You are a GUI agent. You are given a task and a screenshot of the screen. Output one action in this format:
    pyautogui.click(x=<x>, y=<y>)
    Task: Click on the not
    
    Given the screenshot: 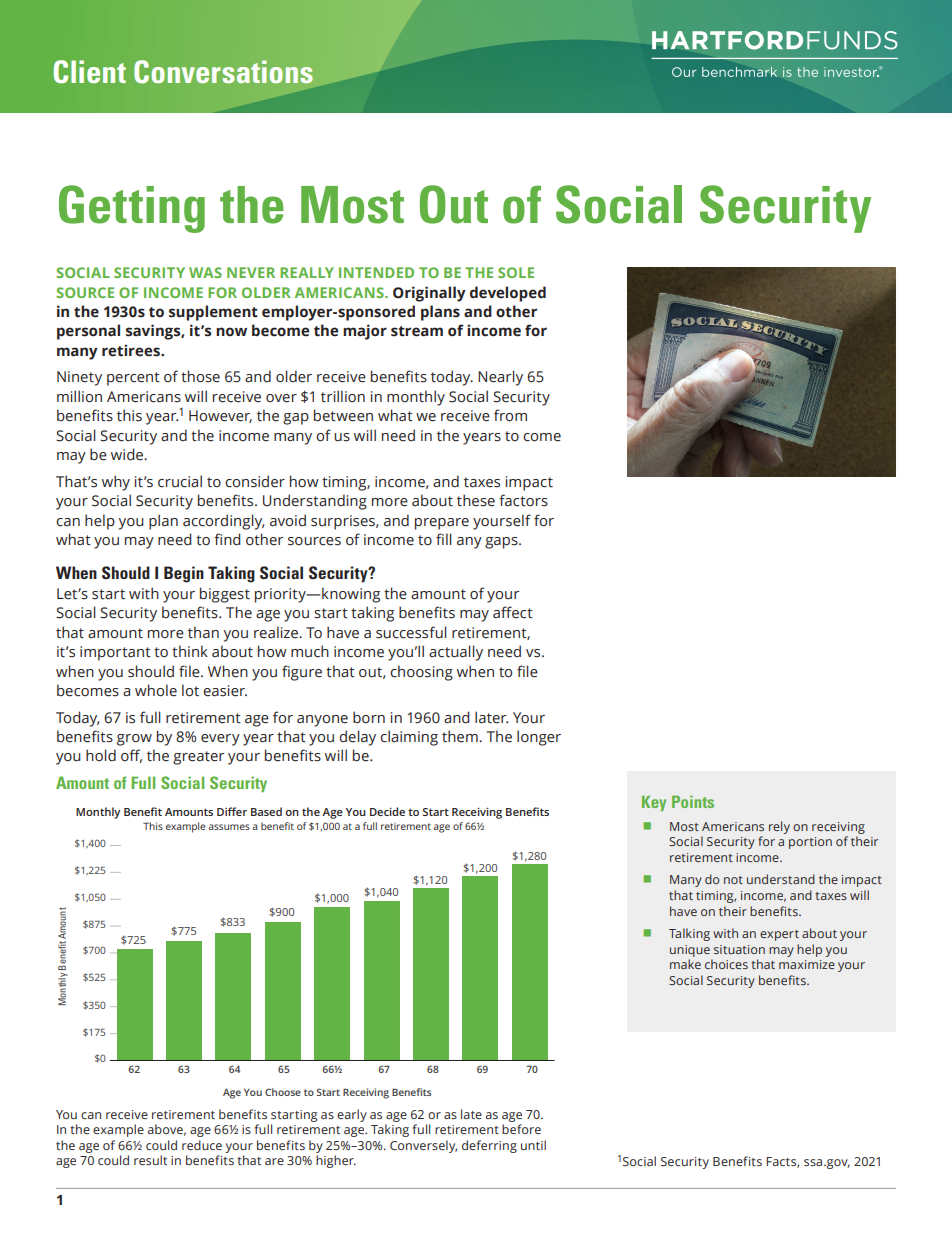 What is the action you would take?
    pyautogui.click(x=733, y=880)
